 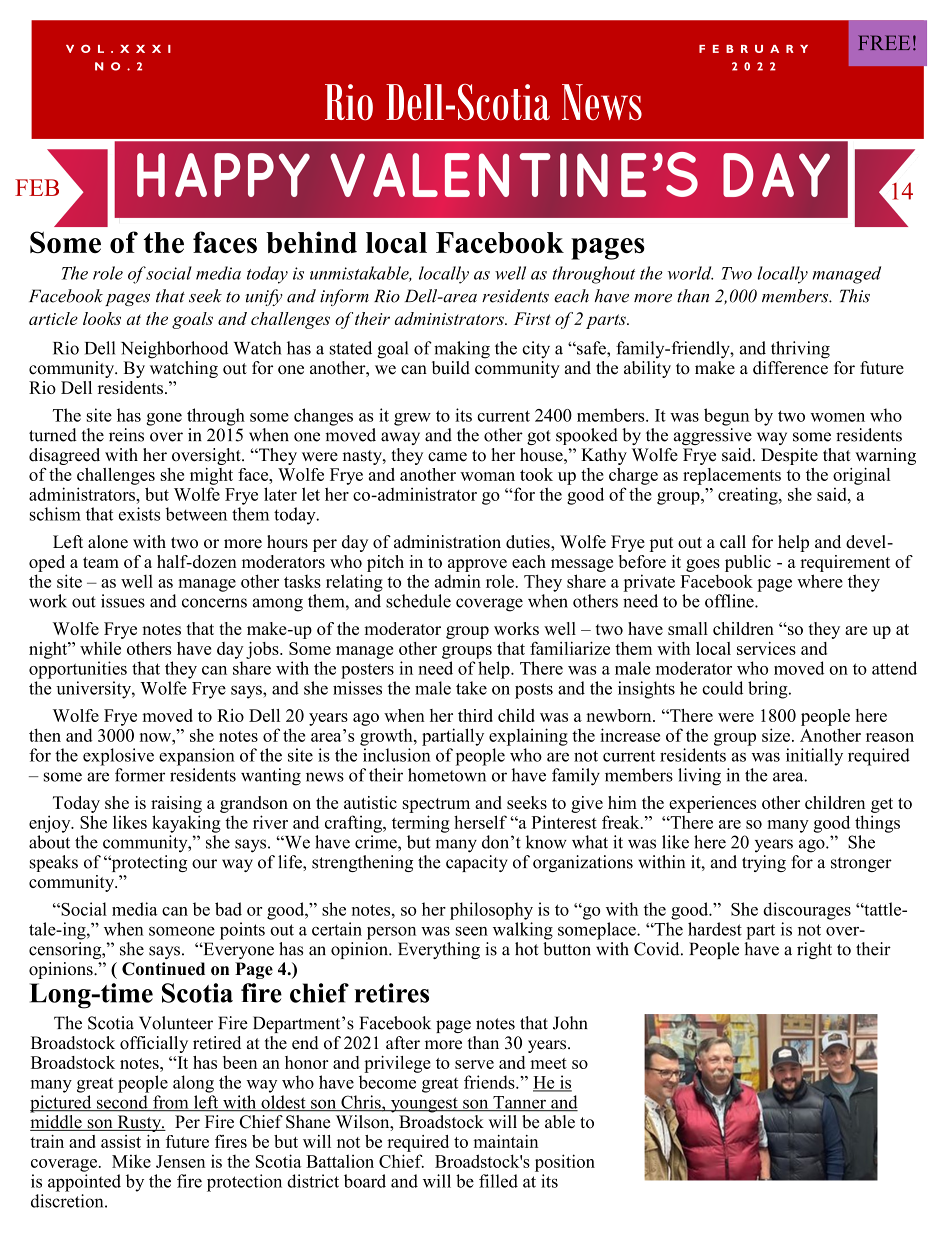 What do you see at coordinates (884, 42) in the screenshot?
I see `FREE` at bounding box center [884, 42].
